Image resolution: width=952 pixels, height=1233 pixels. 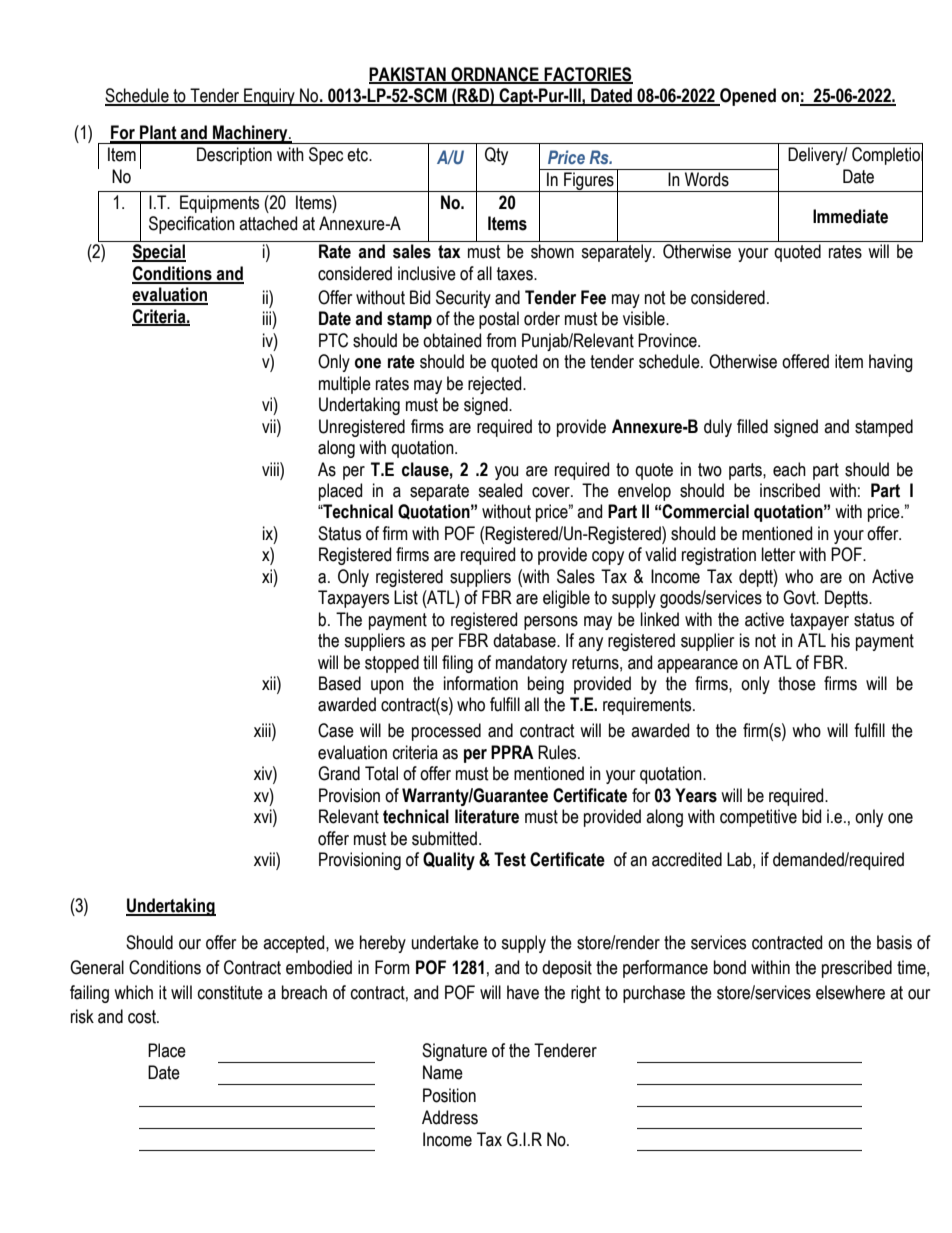 What do you see at coordinates (269, 97) in the document?
I see `Enquiry` at bounding box center [269, 97].
